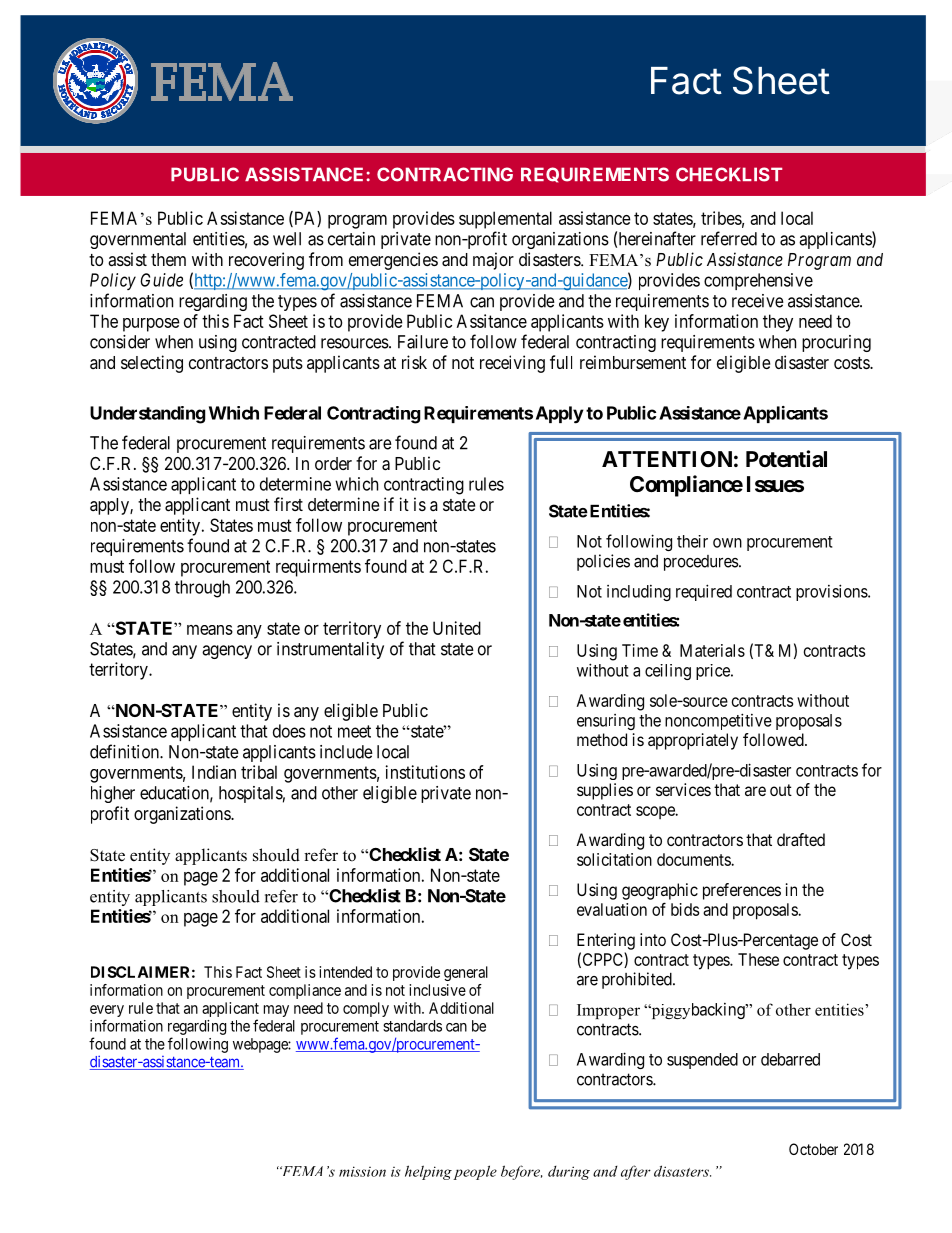  I want to click on them, so click(168, 259).
